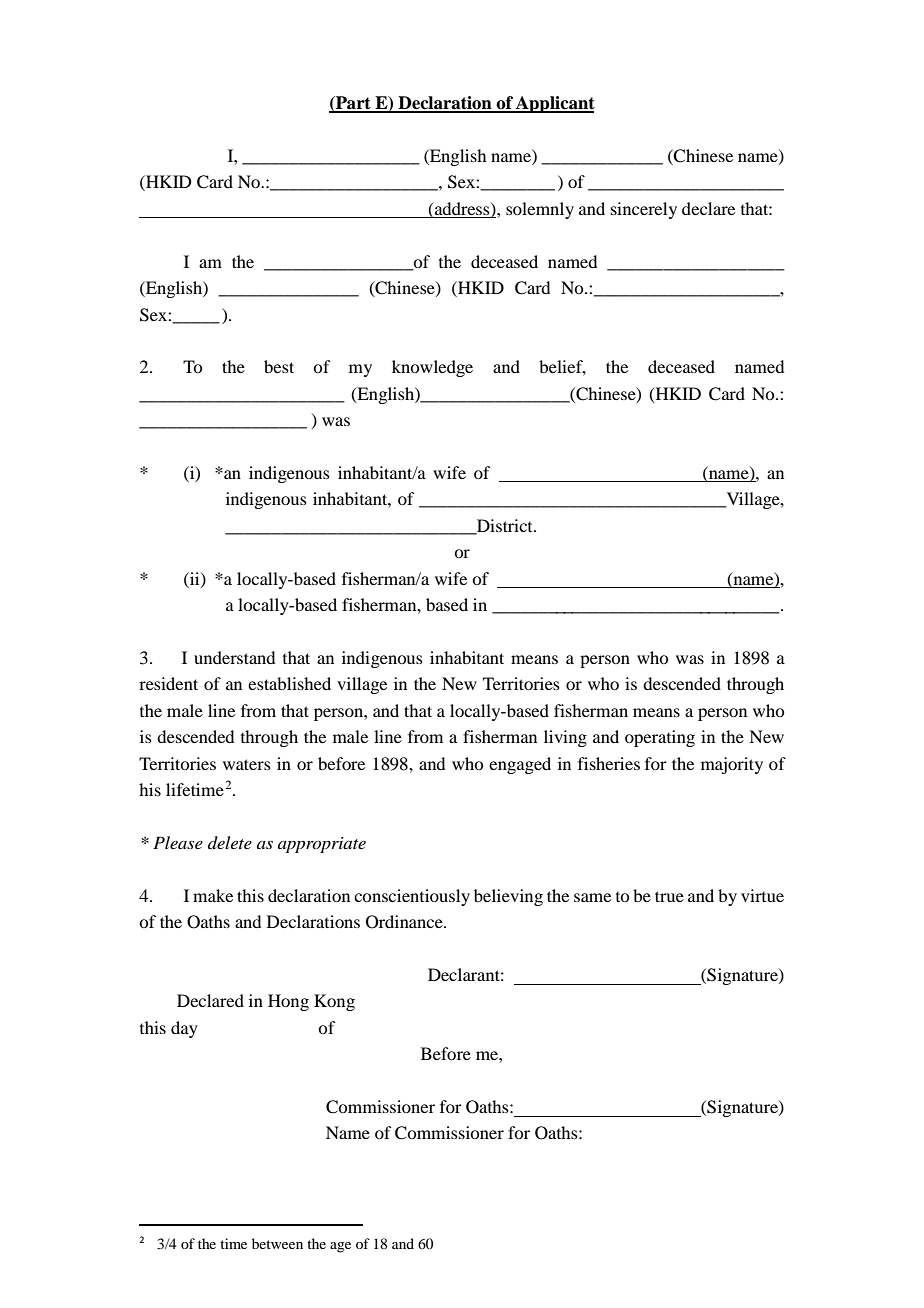 The image size is (924, 1308). I want to click on best, so click(279, 366).
